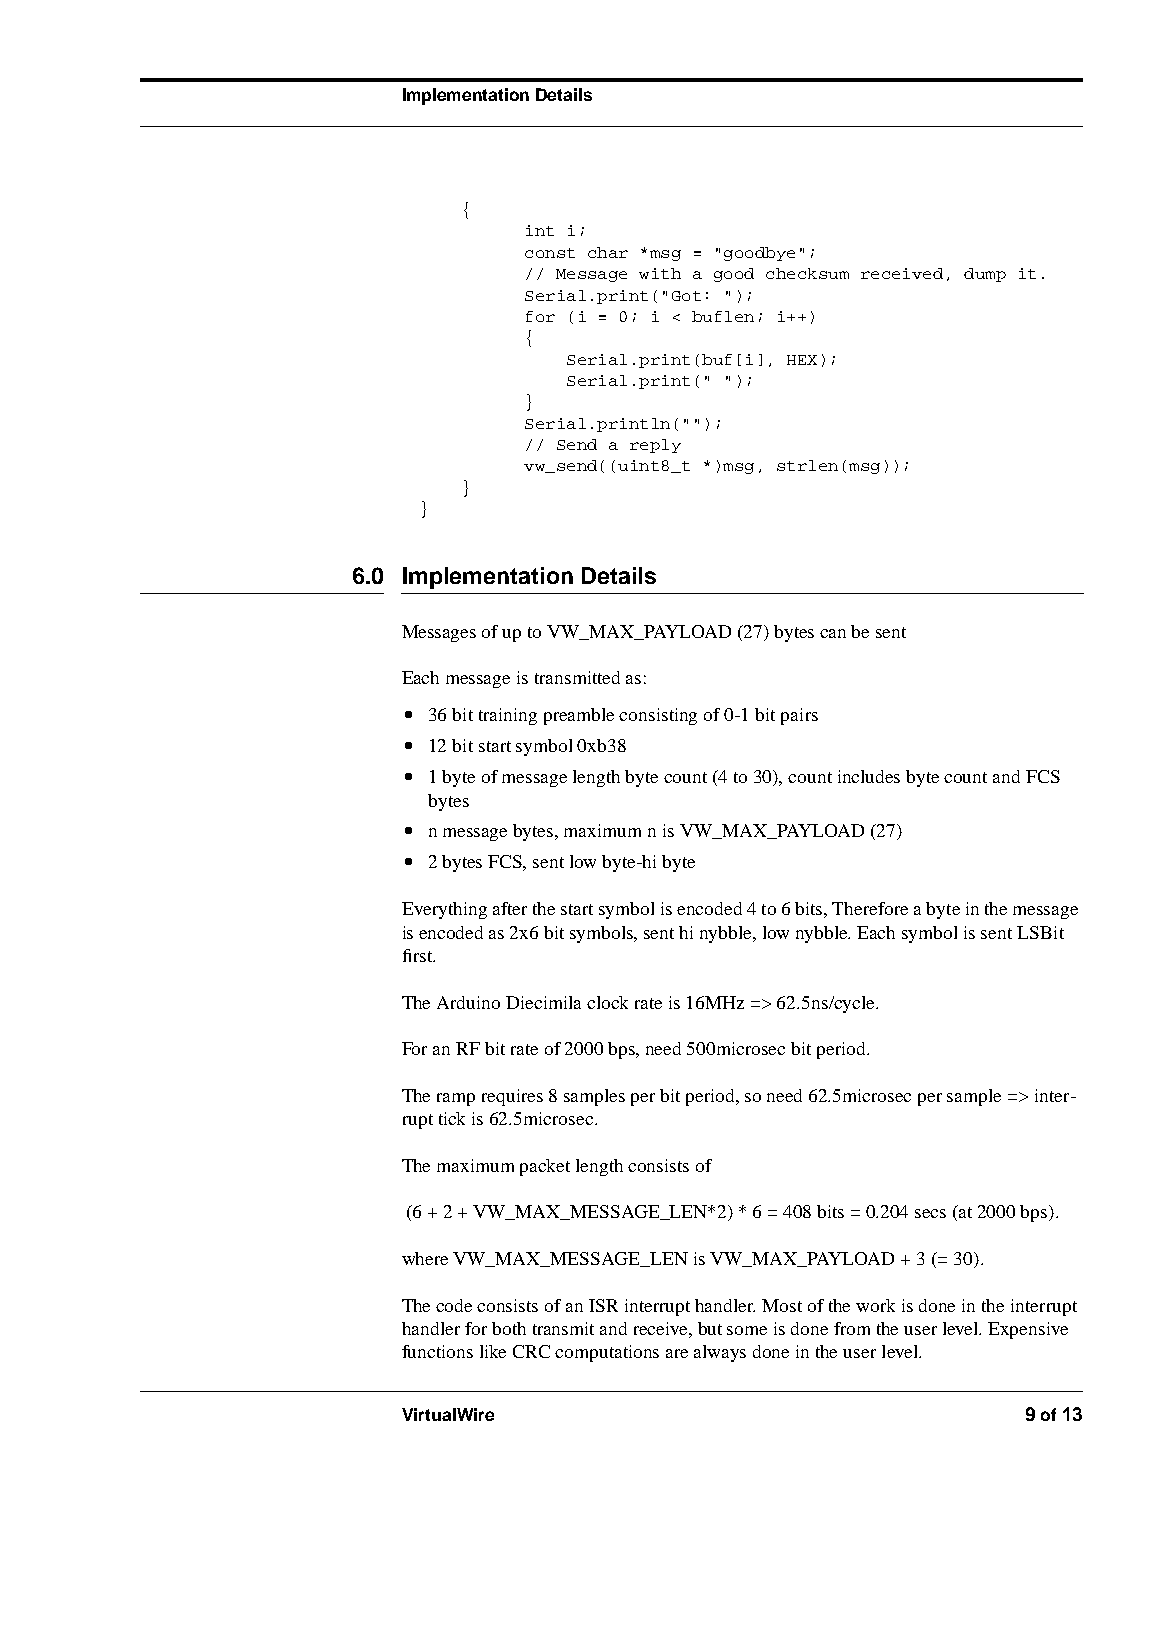 This screenshot has height=1635, width=1155. Describe the element at coordinates (985, 275) in the screenshot. I see `dump` at that location.
